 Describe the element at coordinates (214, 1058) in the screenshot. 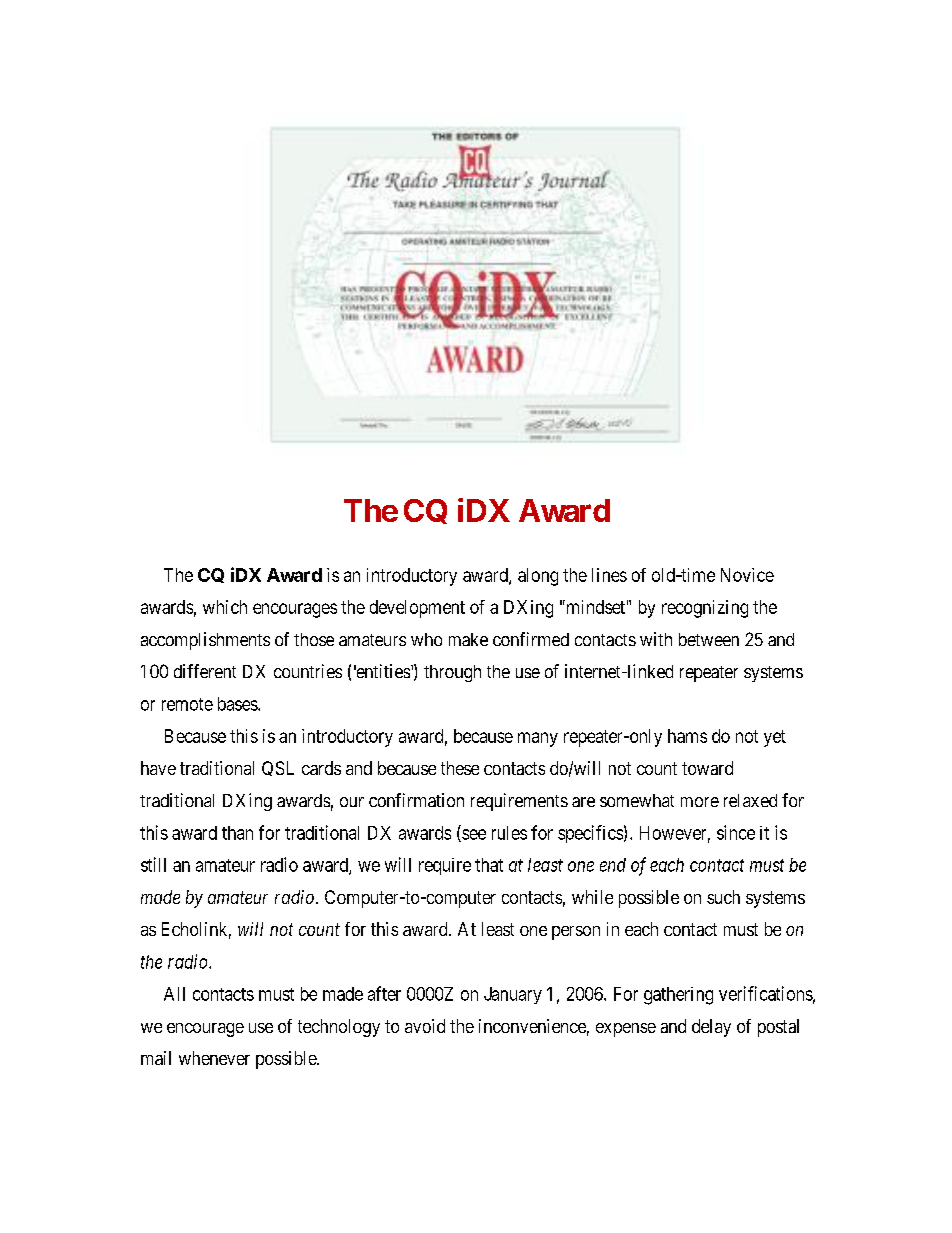

I see `whenever` at that location.
